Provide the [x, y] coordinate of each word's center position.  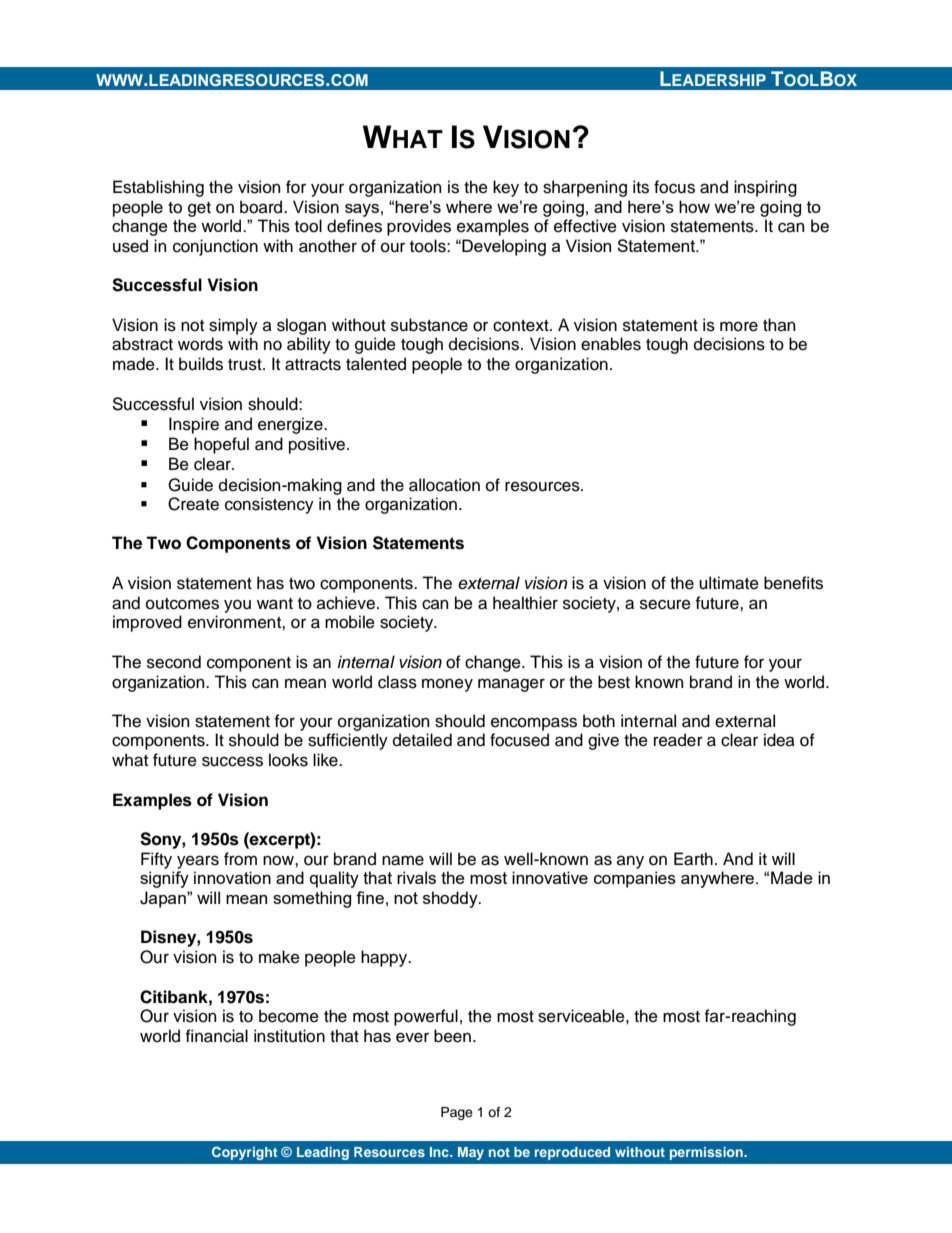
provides [419, 227]
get [199, 209]
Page [457, 1113]
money [447, 685]
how [694, 206]
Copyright [245, 1153]
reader [678, 740]
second [174, 662]
